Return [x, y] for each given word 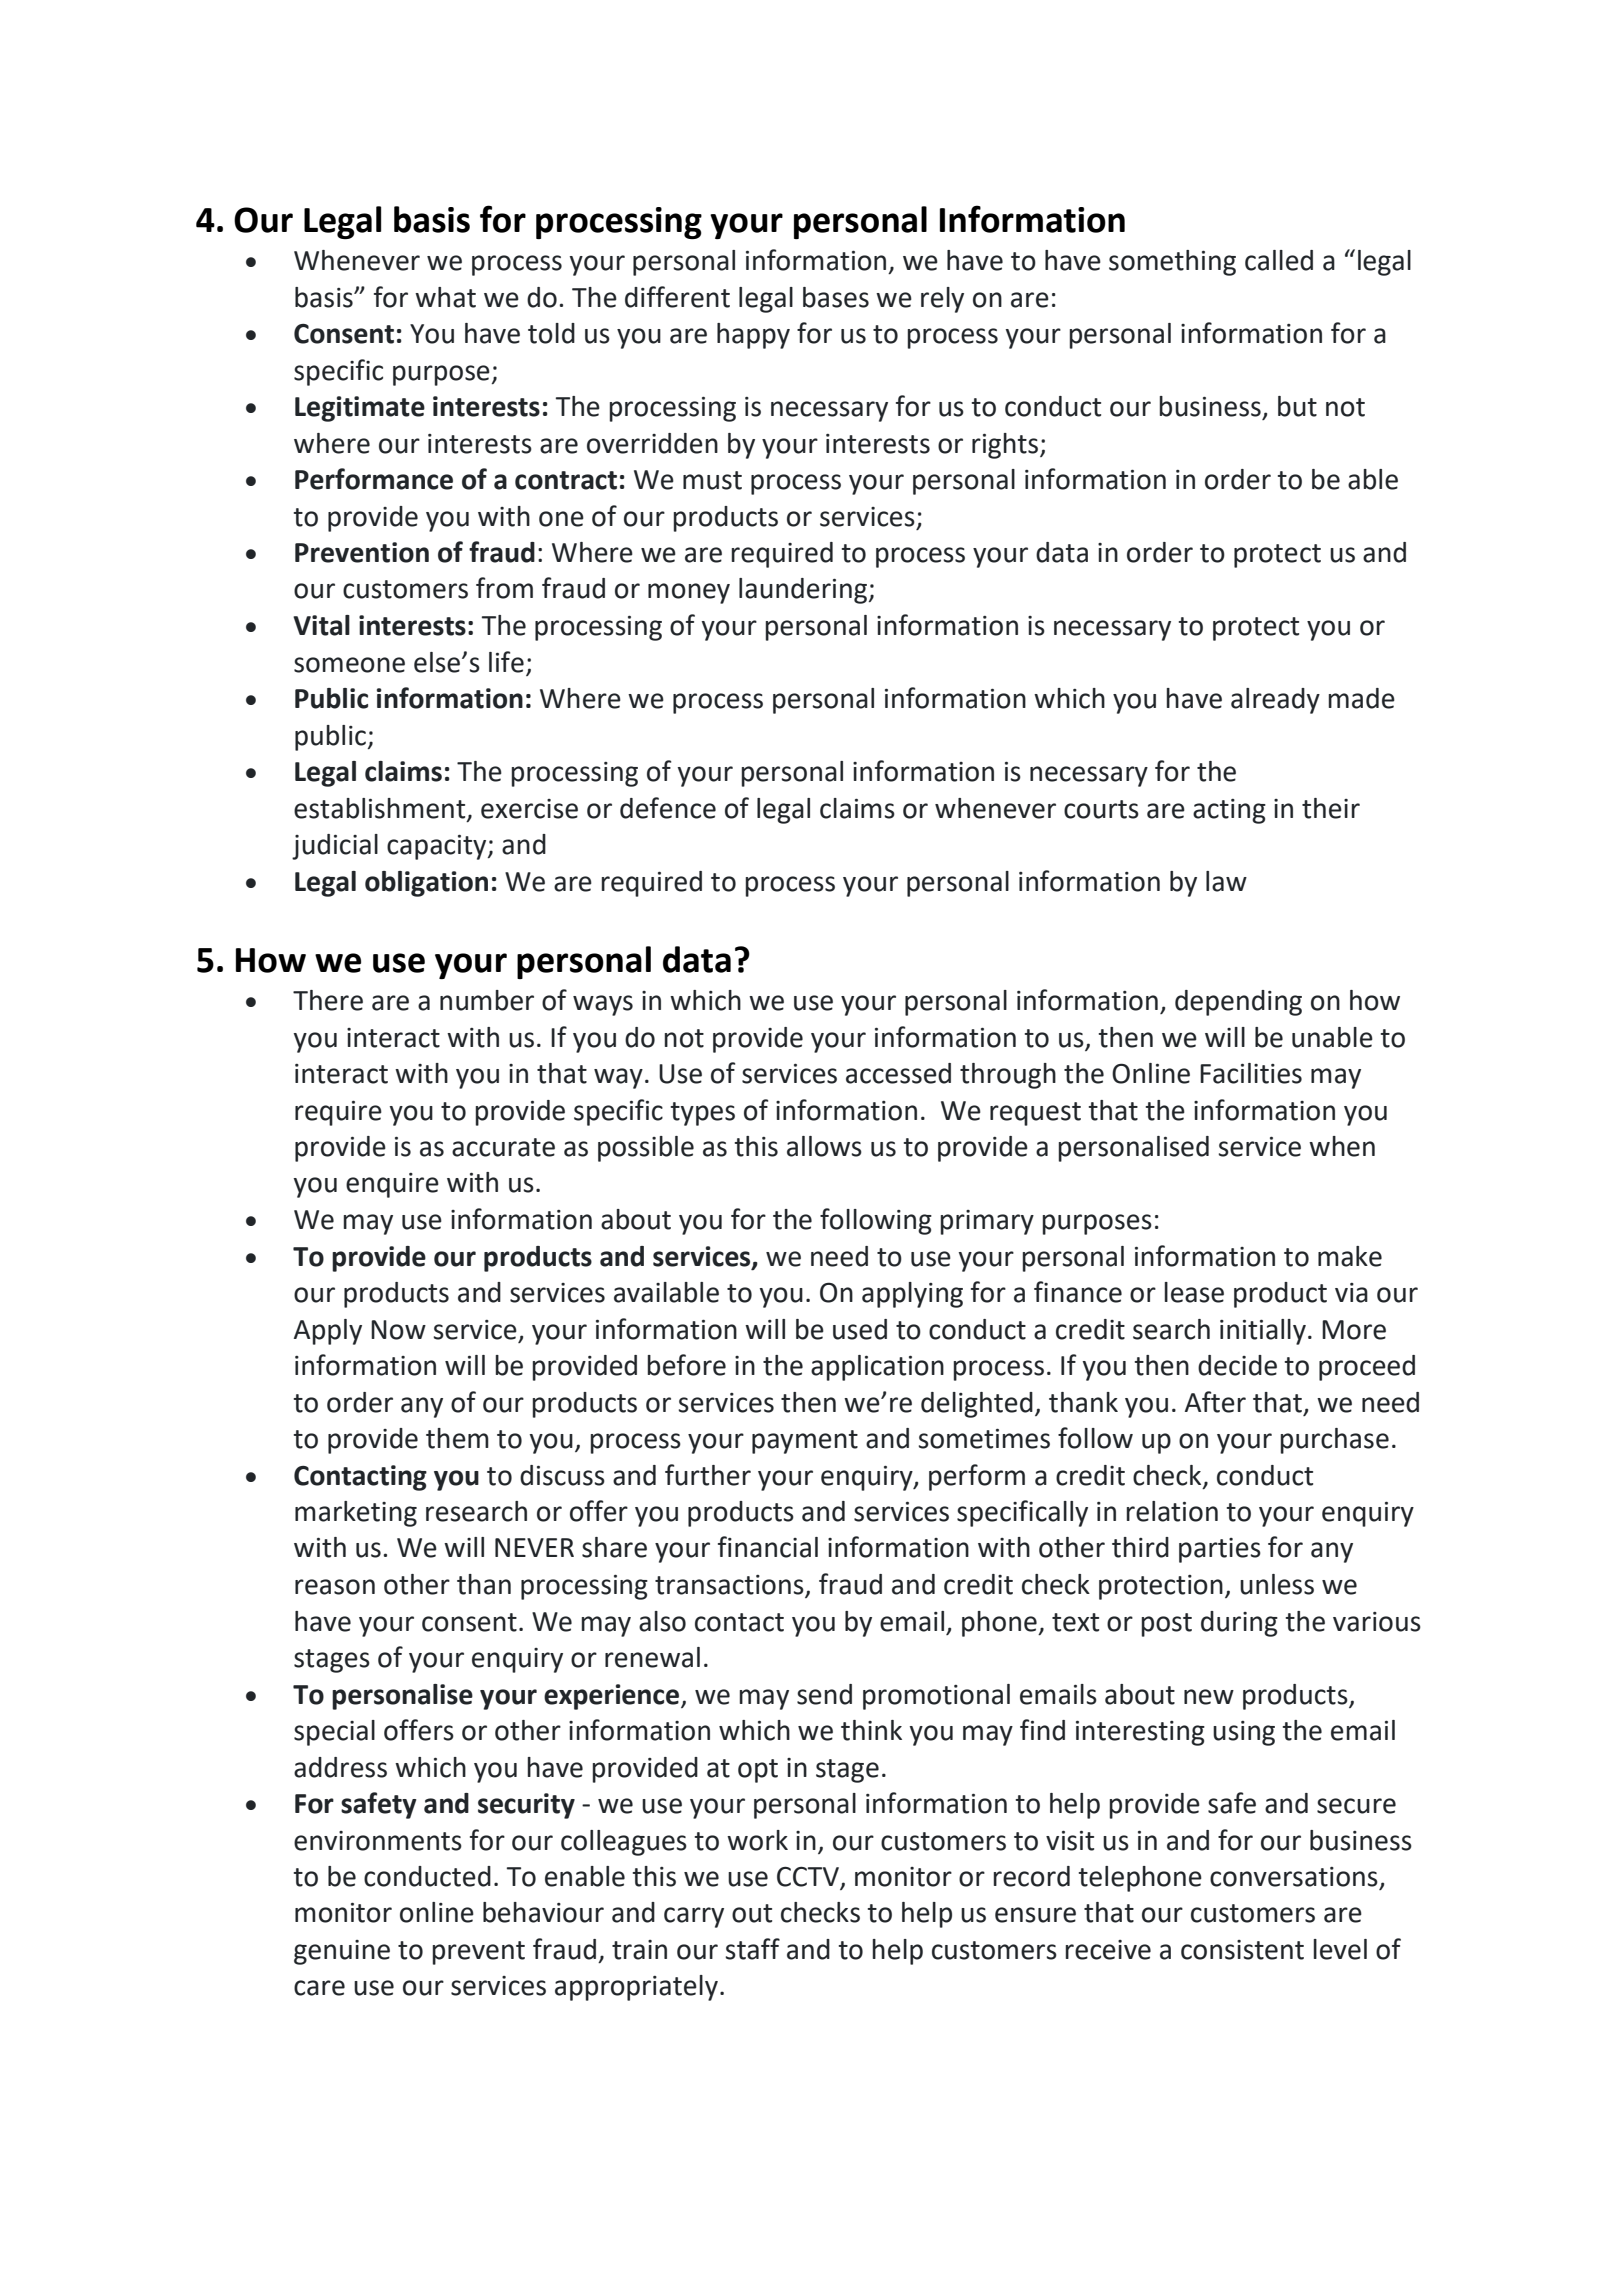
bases [836, 297]
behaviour [543, 1912]
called [1279, 260]
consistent [1242, 1950]
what [445, 297]
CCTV [809, 1878]
